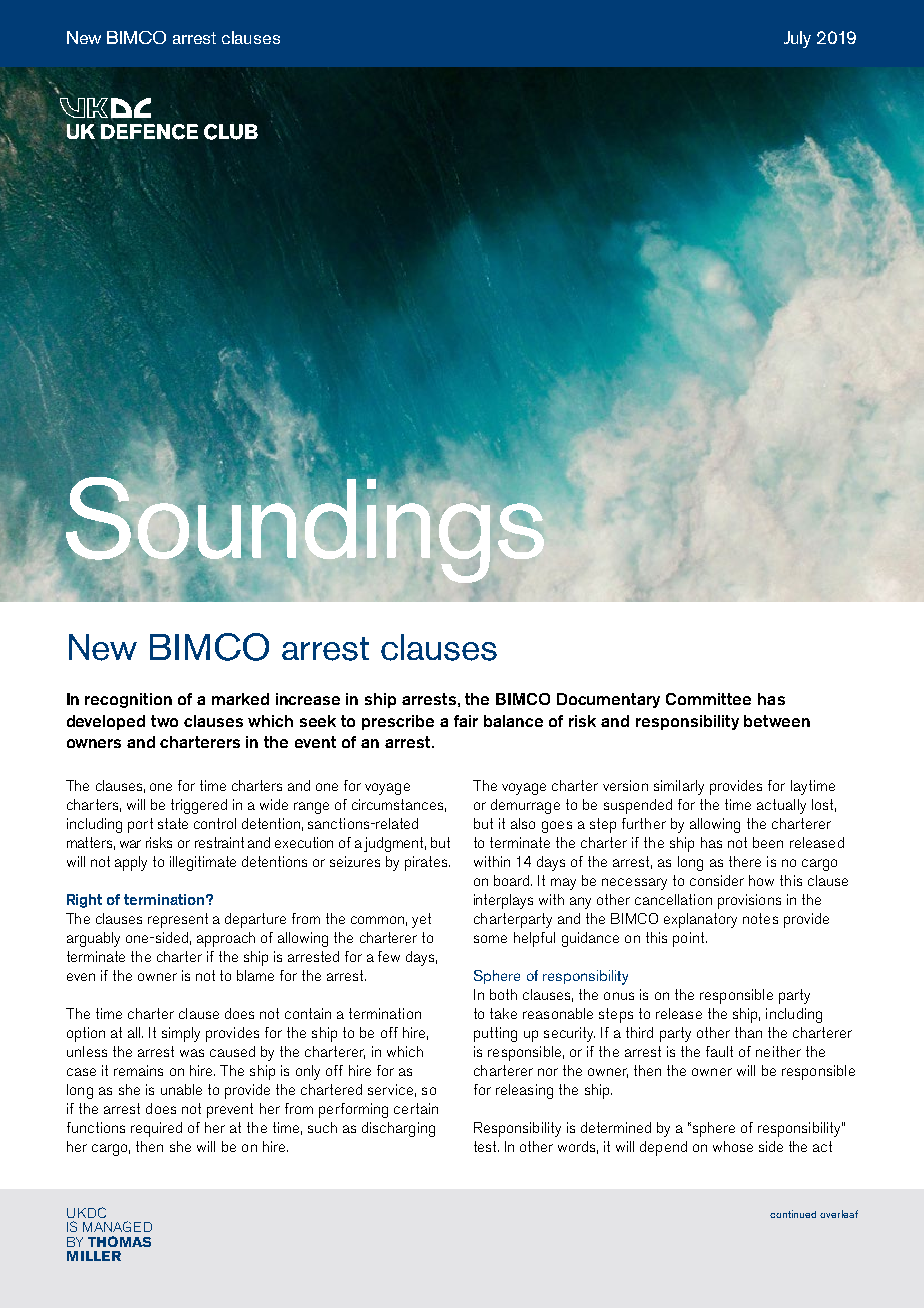  I want to click on July, so click(797, 39).
